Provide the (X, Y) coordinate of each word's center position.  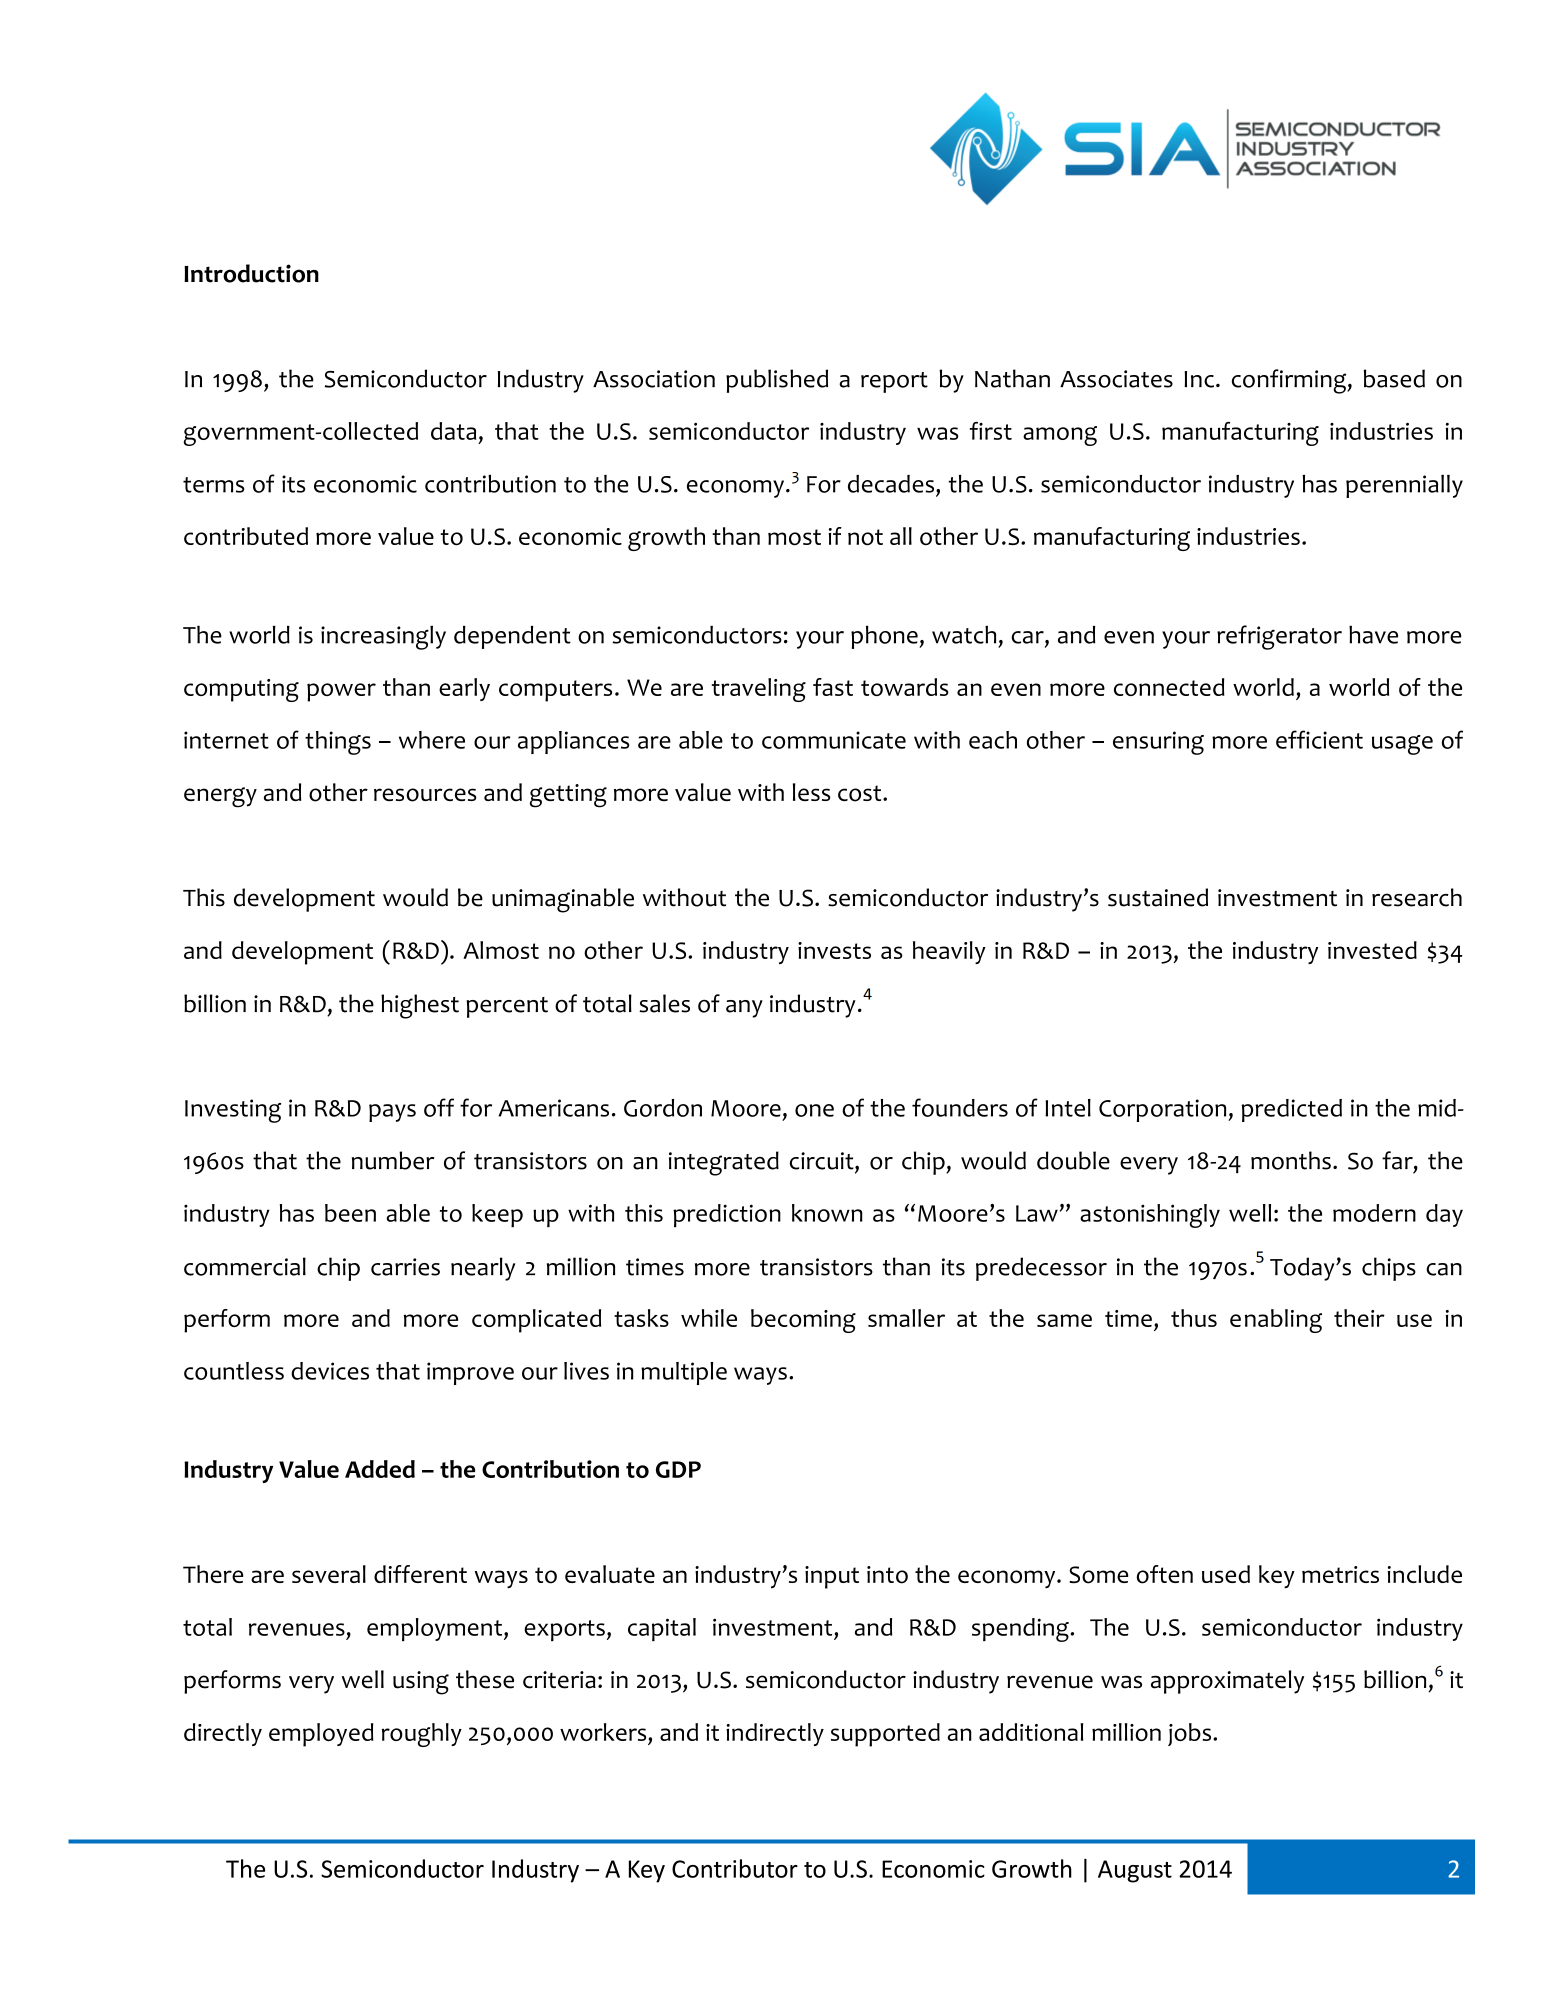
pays (392, 1113)
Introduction (251, 273)
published (777, 381)
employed (321, 1735)
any (744, 1009)
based (1394, 378)
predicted (1292, 1110)
